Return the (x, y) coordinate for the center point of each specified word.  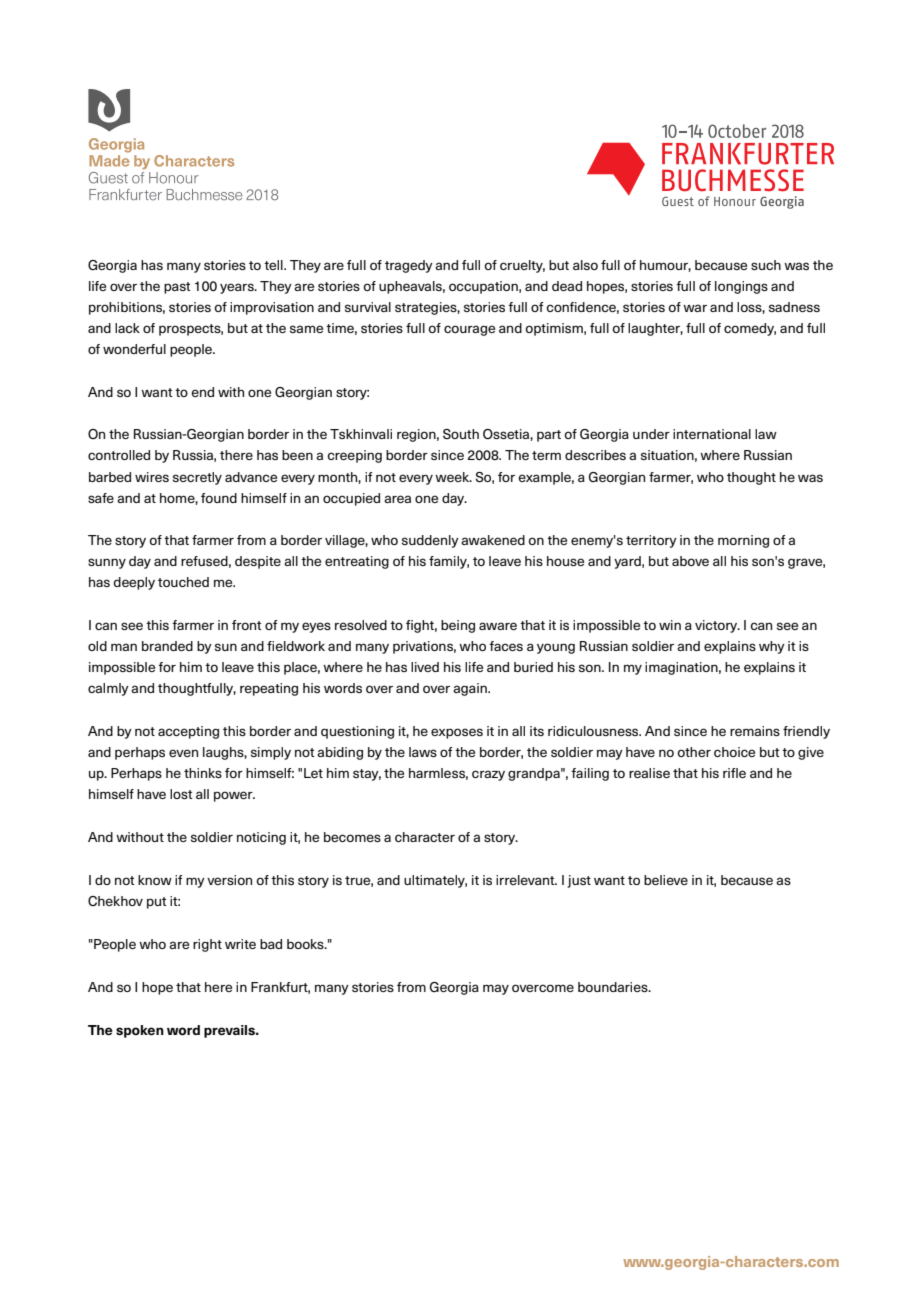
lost (181, 794)
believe (666, 880)
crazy (488, 775)
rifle (734, 773)
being (458, 626)
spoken (140, 1031)
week (453, 477)
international (712, 434)
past (177, 288)
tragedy (409, 266)
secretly (197, 478)
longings (741, 287)
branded (167, 646)
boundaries (614, 987)
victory (717, 626)
